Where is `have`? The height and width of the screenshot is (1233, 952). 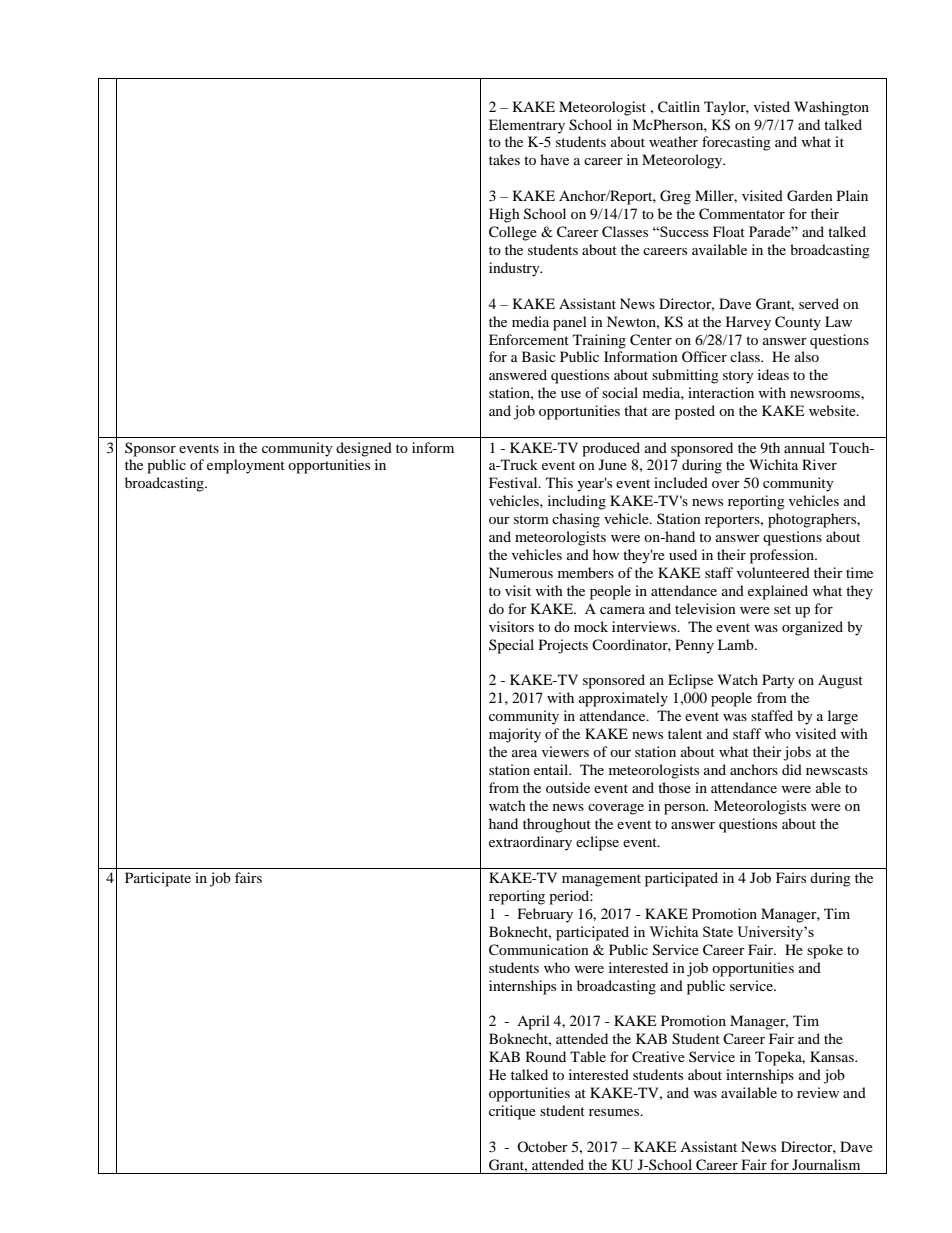 have is located at coordinates (554, 159).
